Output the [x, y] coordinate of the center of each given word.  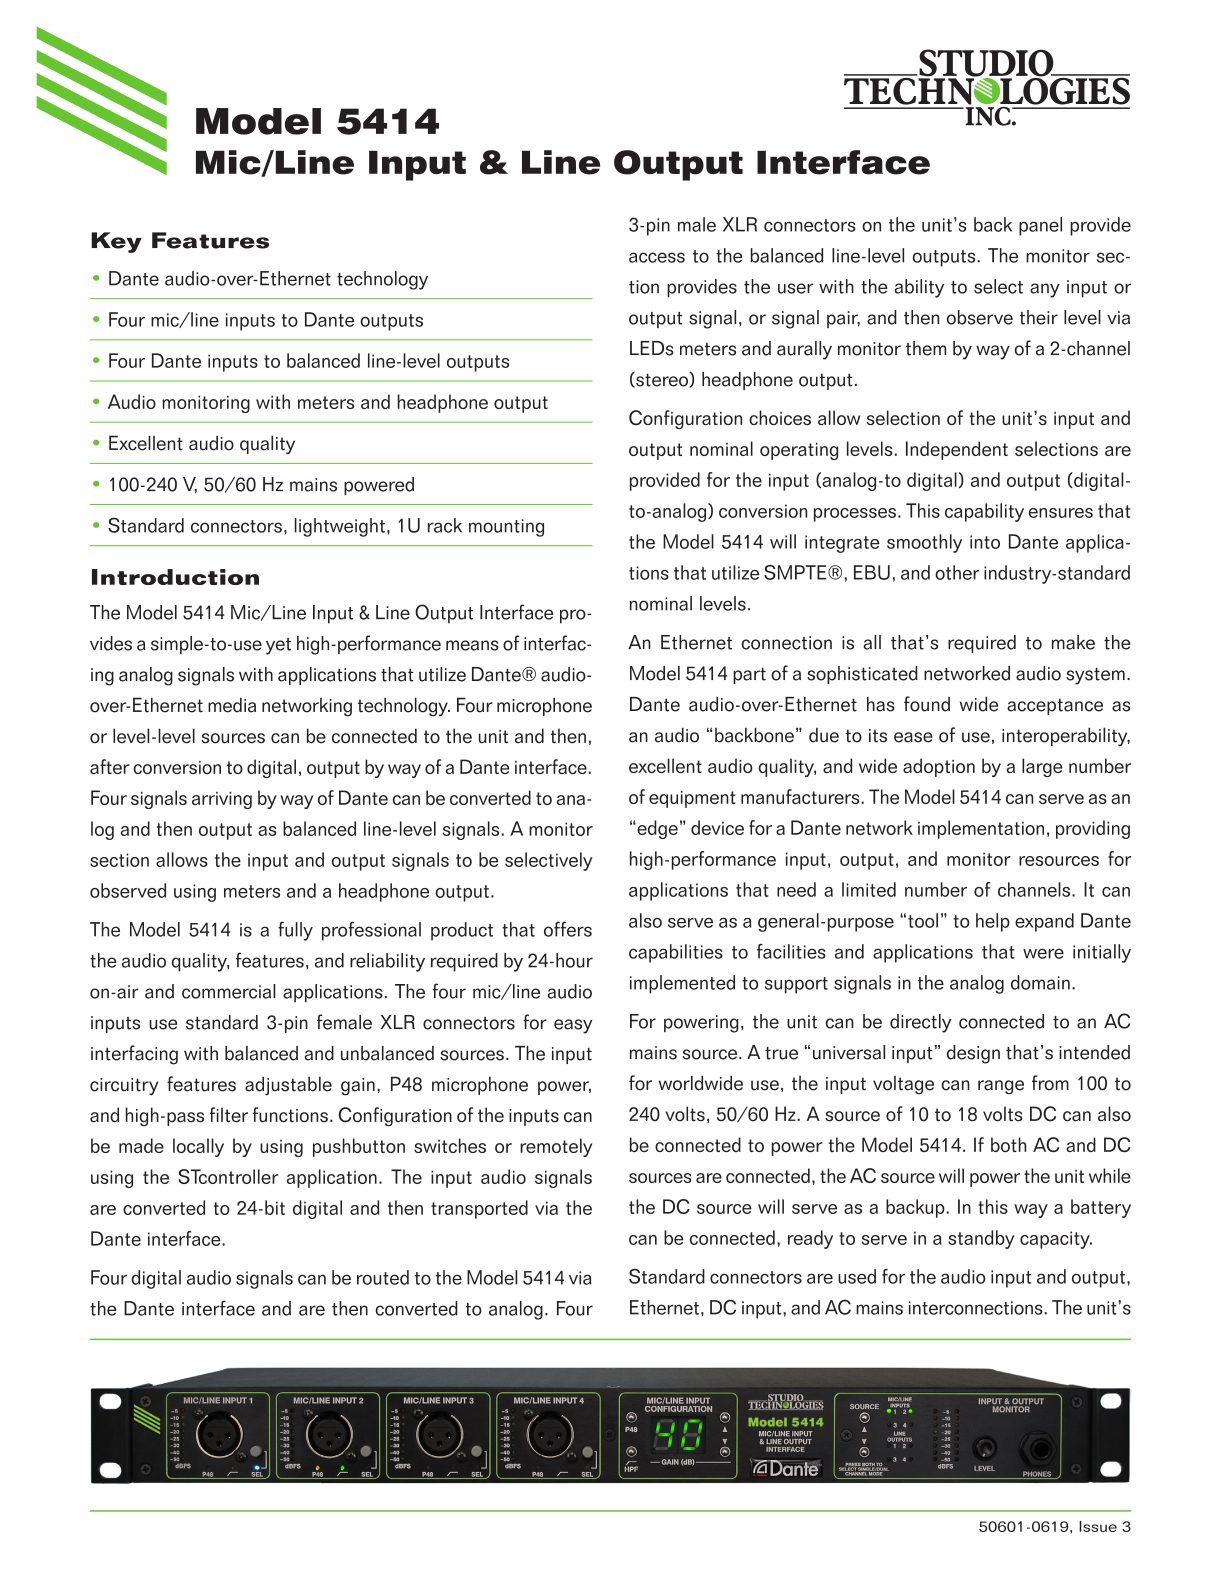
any [1045, 290]
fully [295, 931]
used [857, 1276]
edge [656, 829]
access [657, 257]
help [993, 922]
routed [383, 1277]
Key [116, 242]
